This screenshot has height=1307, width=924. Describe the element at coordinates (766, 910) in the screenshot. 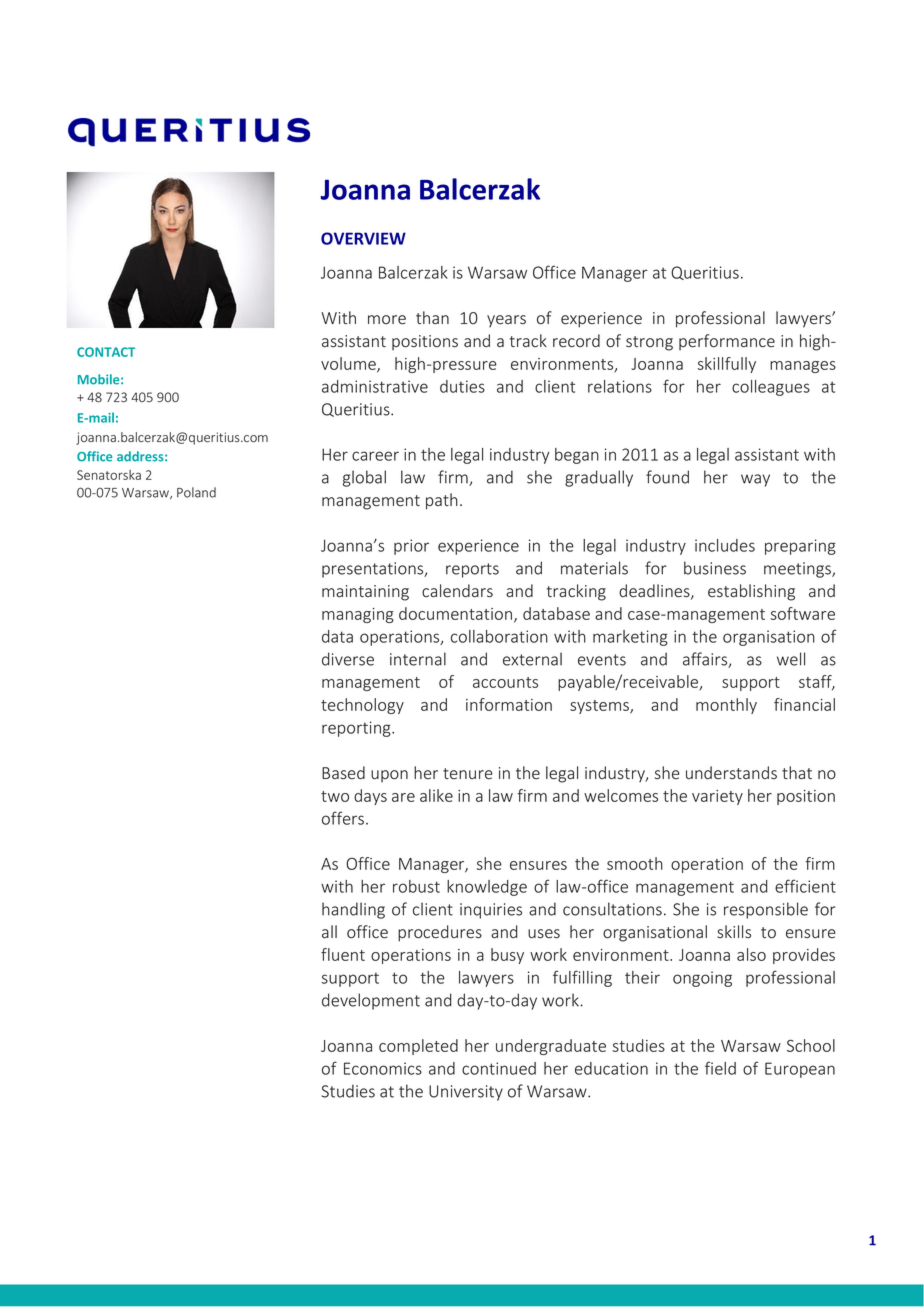

I see `responsible` at that location.
